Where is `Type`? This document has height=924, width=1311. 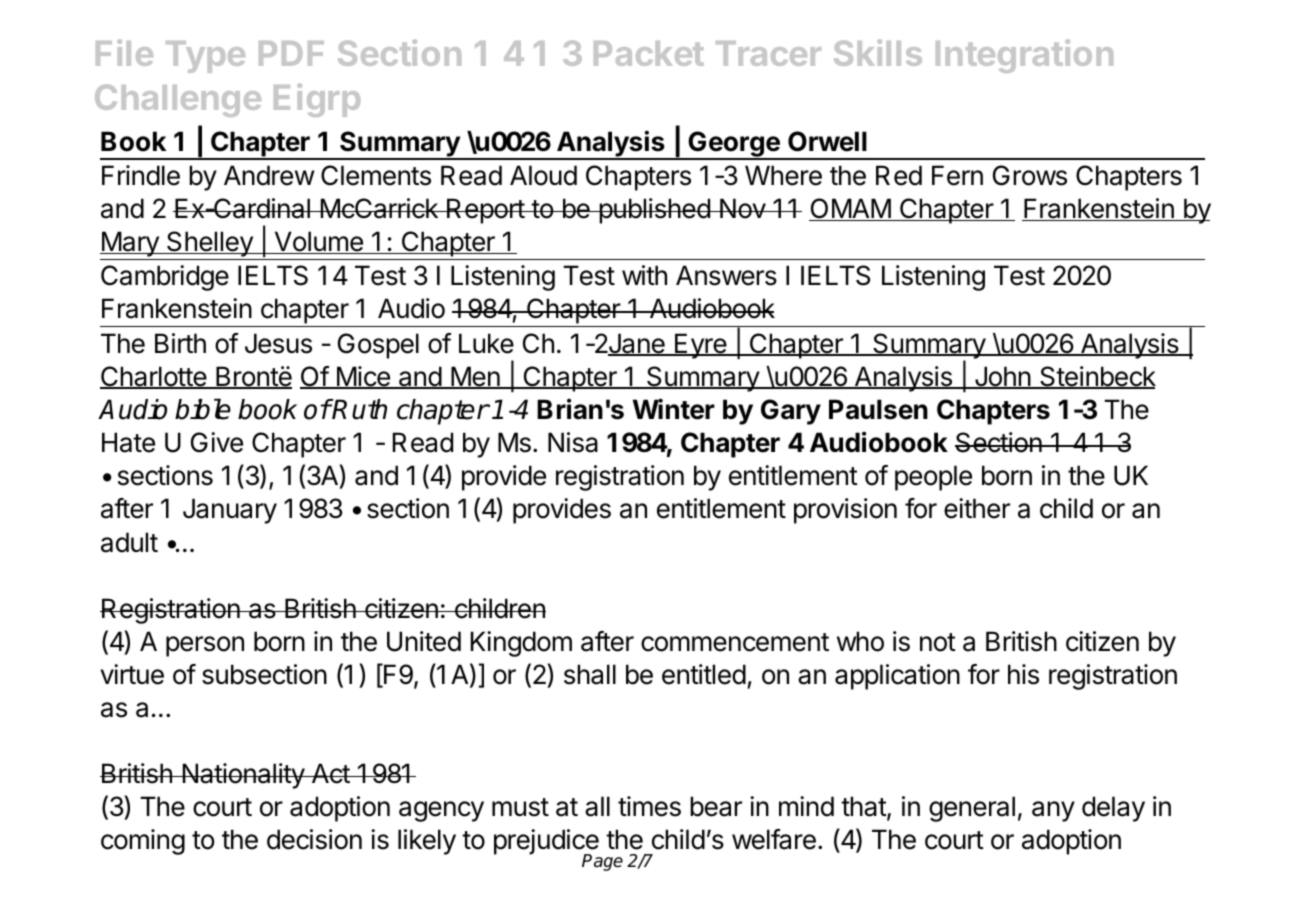
Type is located at coordinates (205, 57).
